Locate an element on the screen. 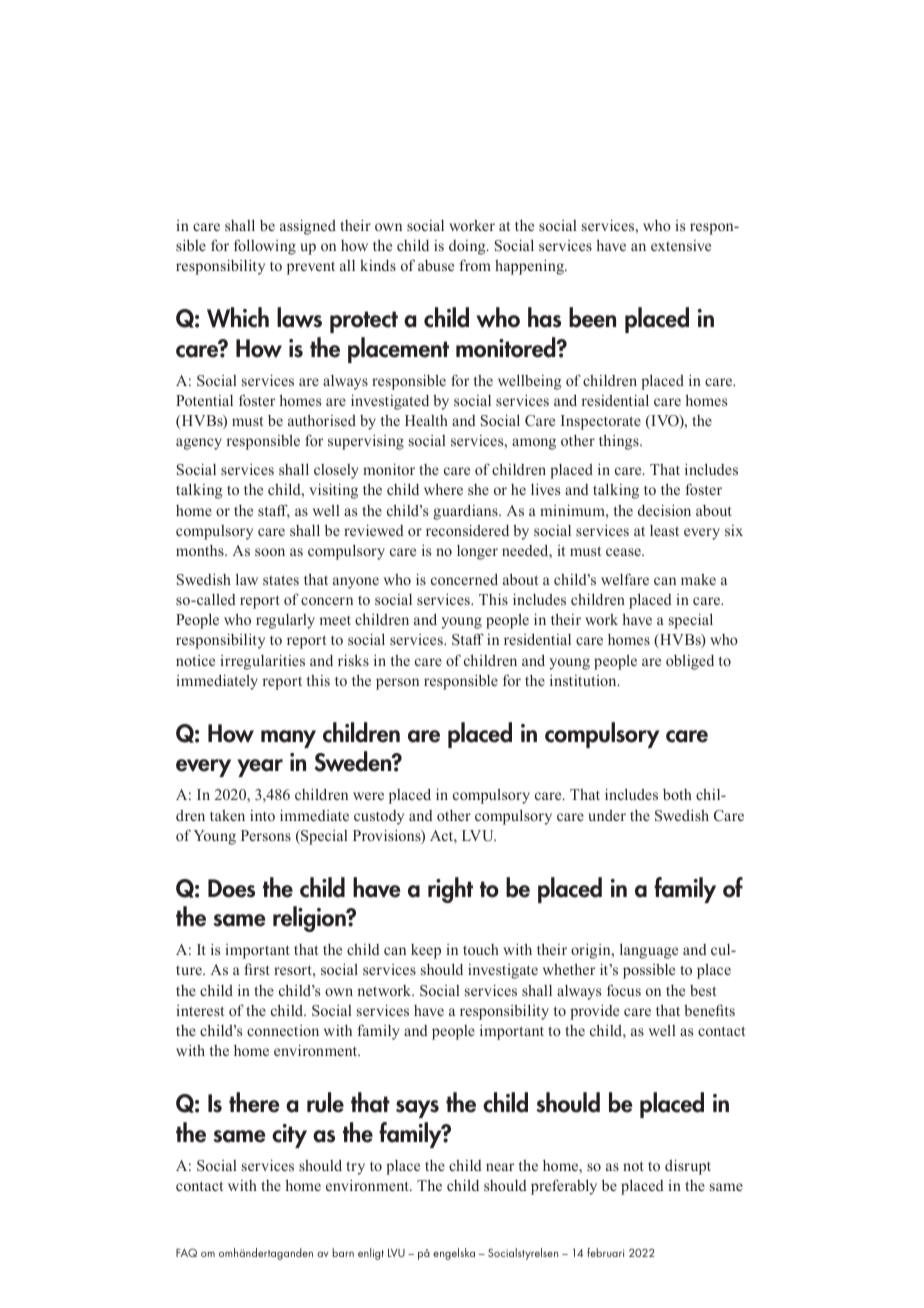  doing is located at coordinates (468, 247).
